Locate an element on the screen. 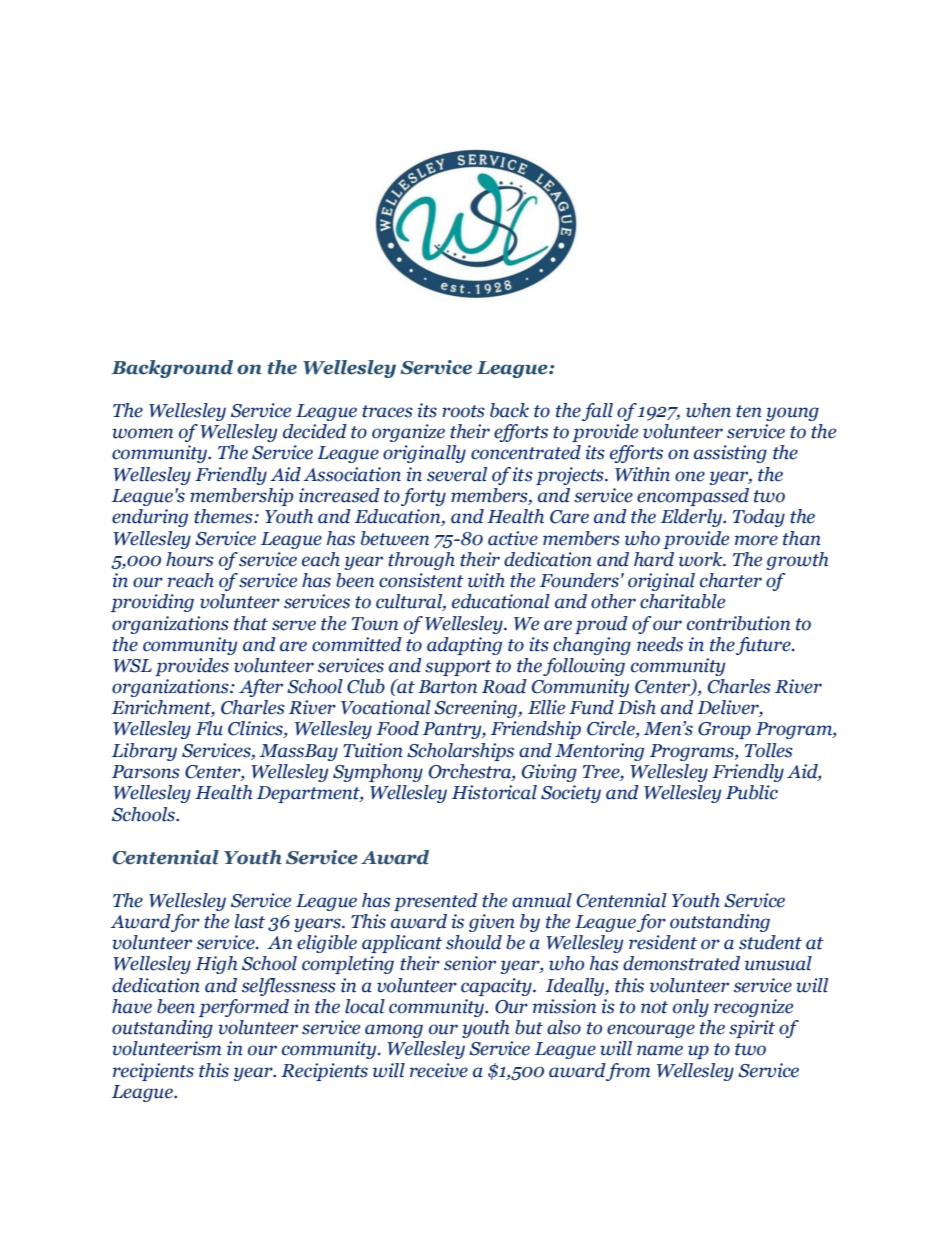 The width and height of the screenshot is (952, 1233). last is located at coordinates (250, 921).
